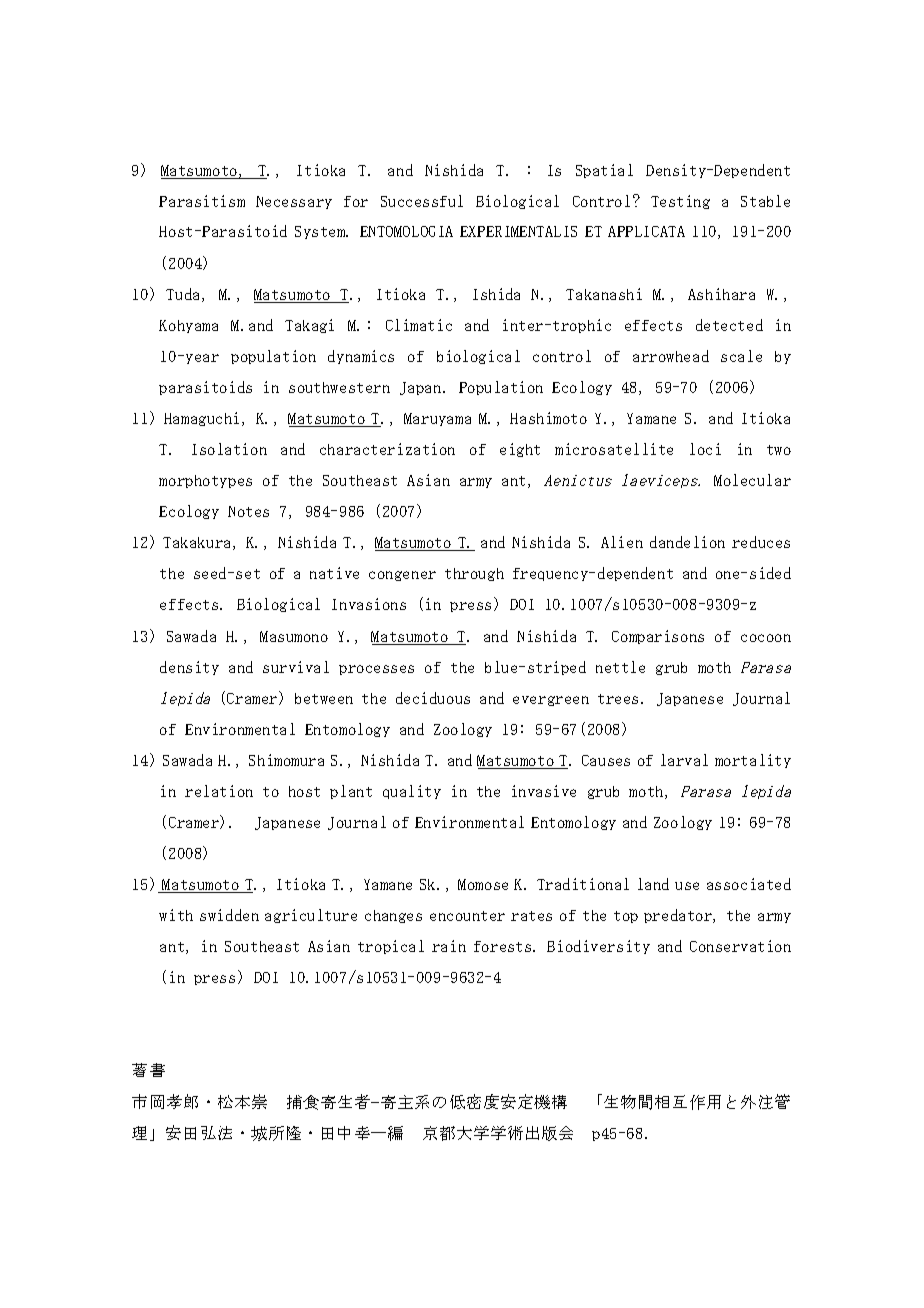 The image size is (924, 1308). I want to click on Necessary, so click(294, 202).
